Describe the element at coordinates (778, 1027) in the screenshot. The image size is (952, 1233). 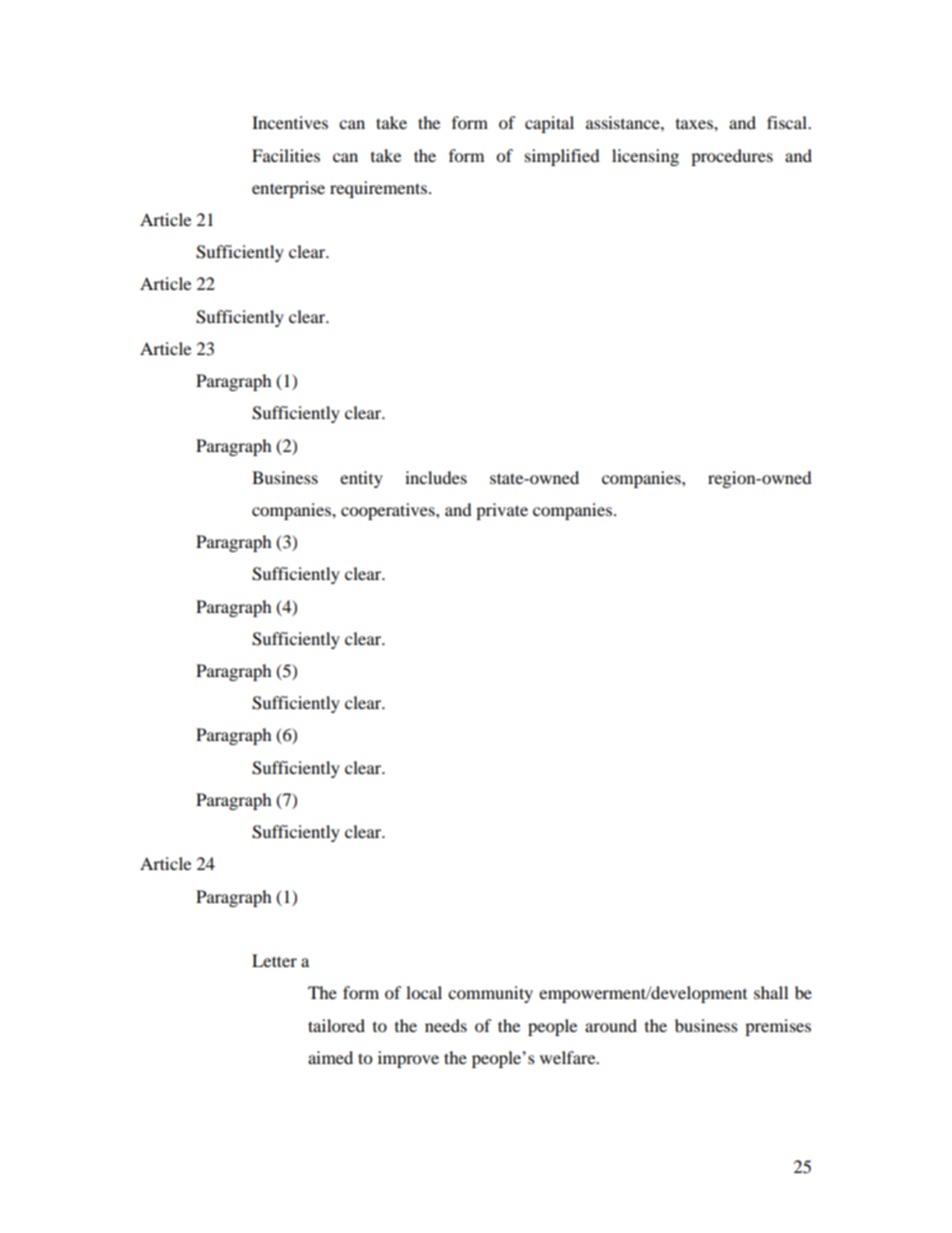
I see `premises` at that location.
